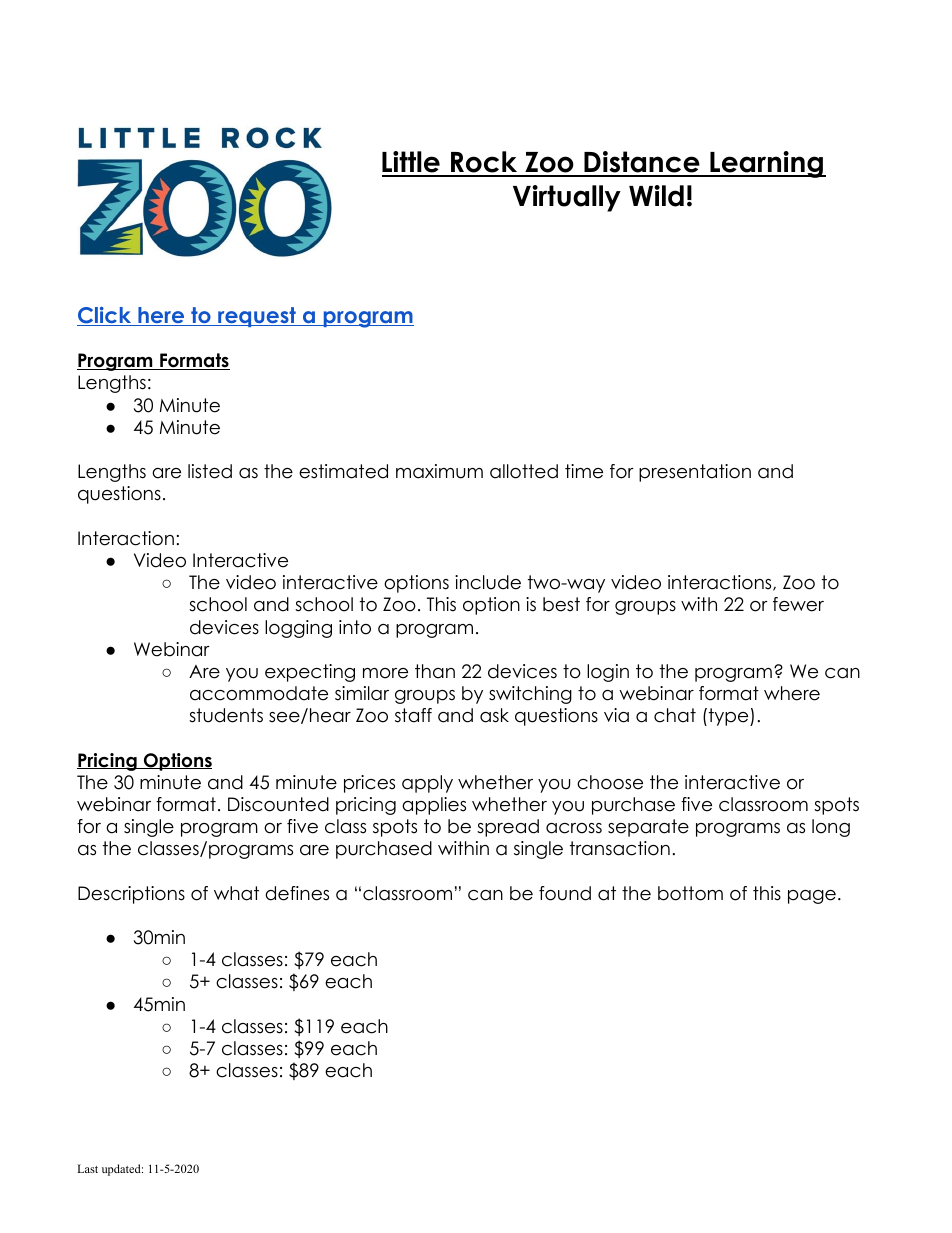 This screenshot has width=952, height=1233. Describe the element at coordinates (210, 471) in the screenshot. I see `listed` at that location.
